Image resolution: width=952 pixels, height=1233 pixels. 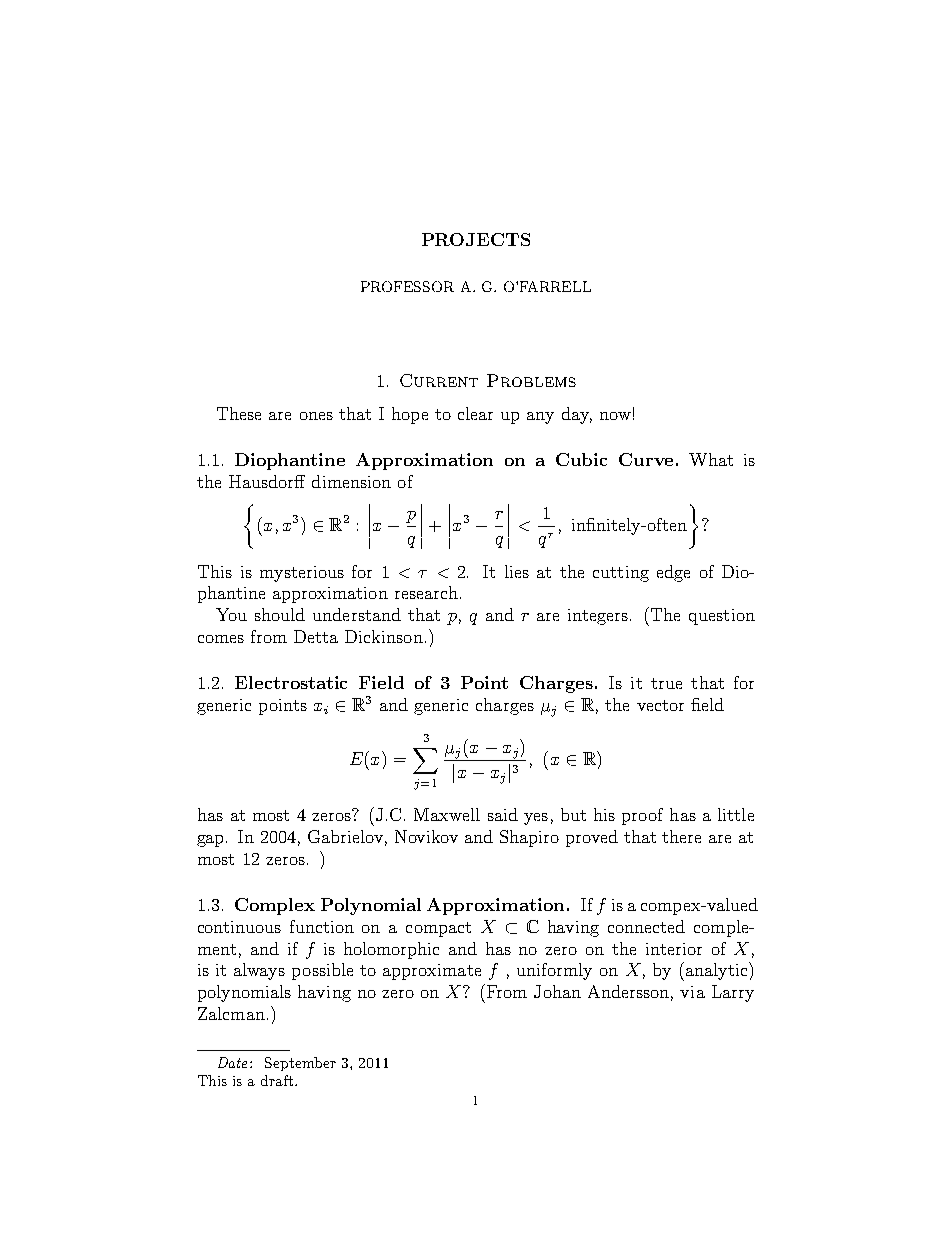 What do you see at coordinates (267, 481) in the screenshot?
I see `Hausdorff` at bounding box center [267, 481].
